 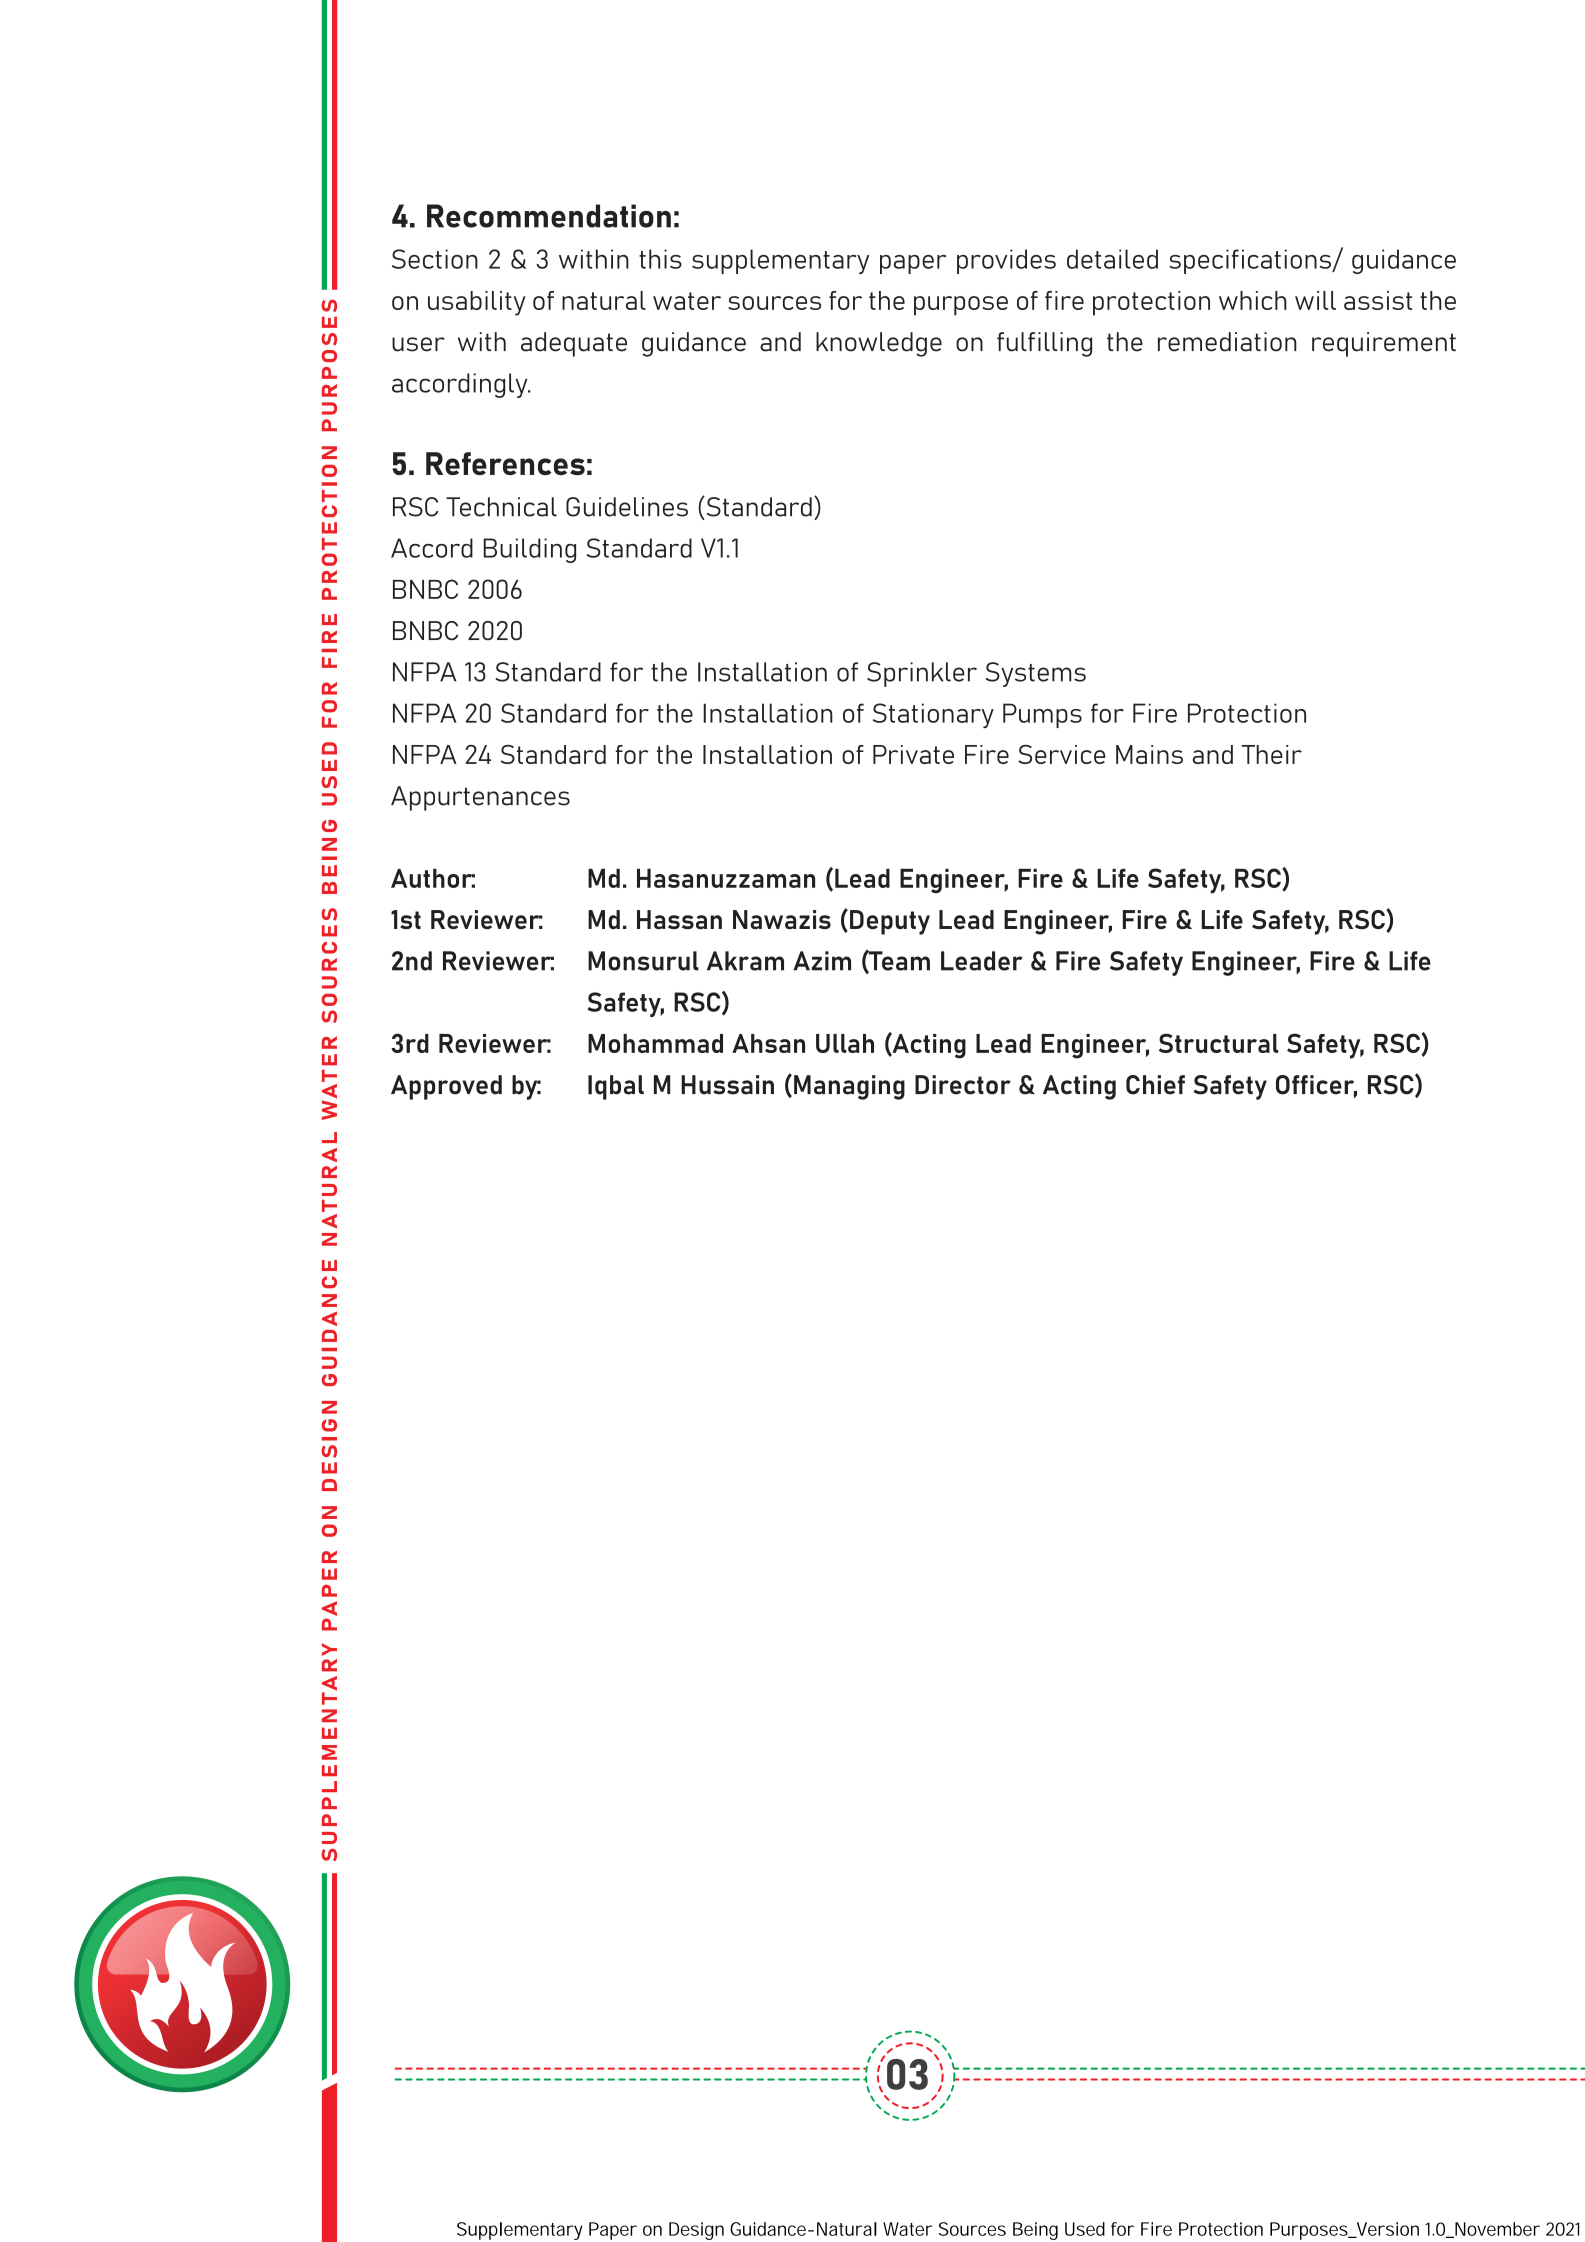 What do you see at coordinates (1006, 261) in the page?
I see `provides` at bounding box center [1006, 261].
